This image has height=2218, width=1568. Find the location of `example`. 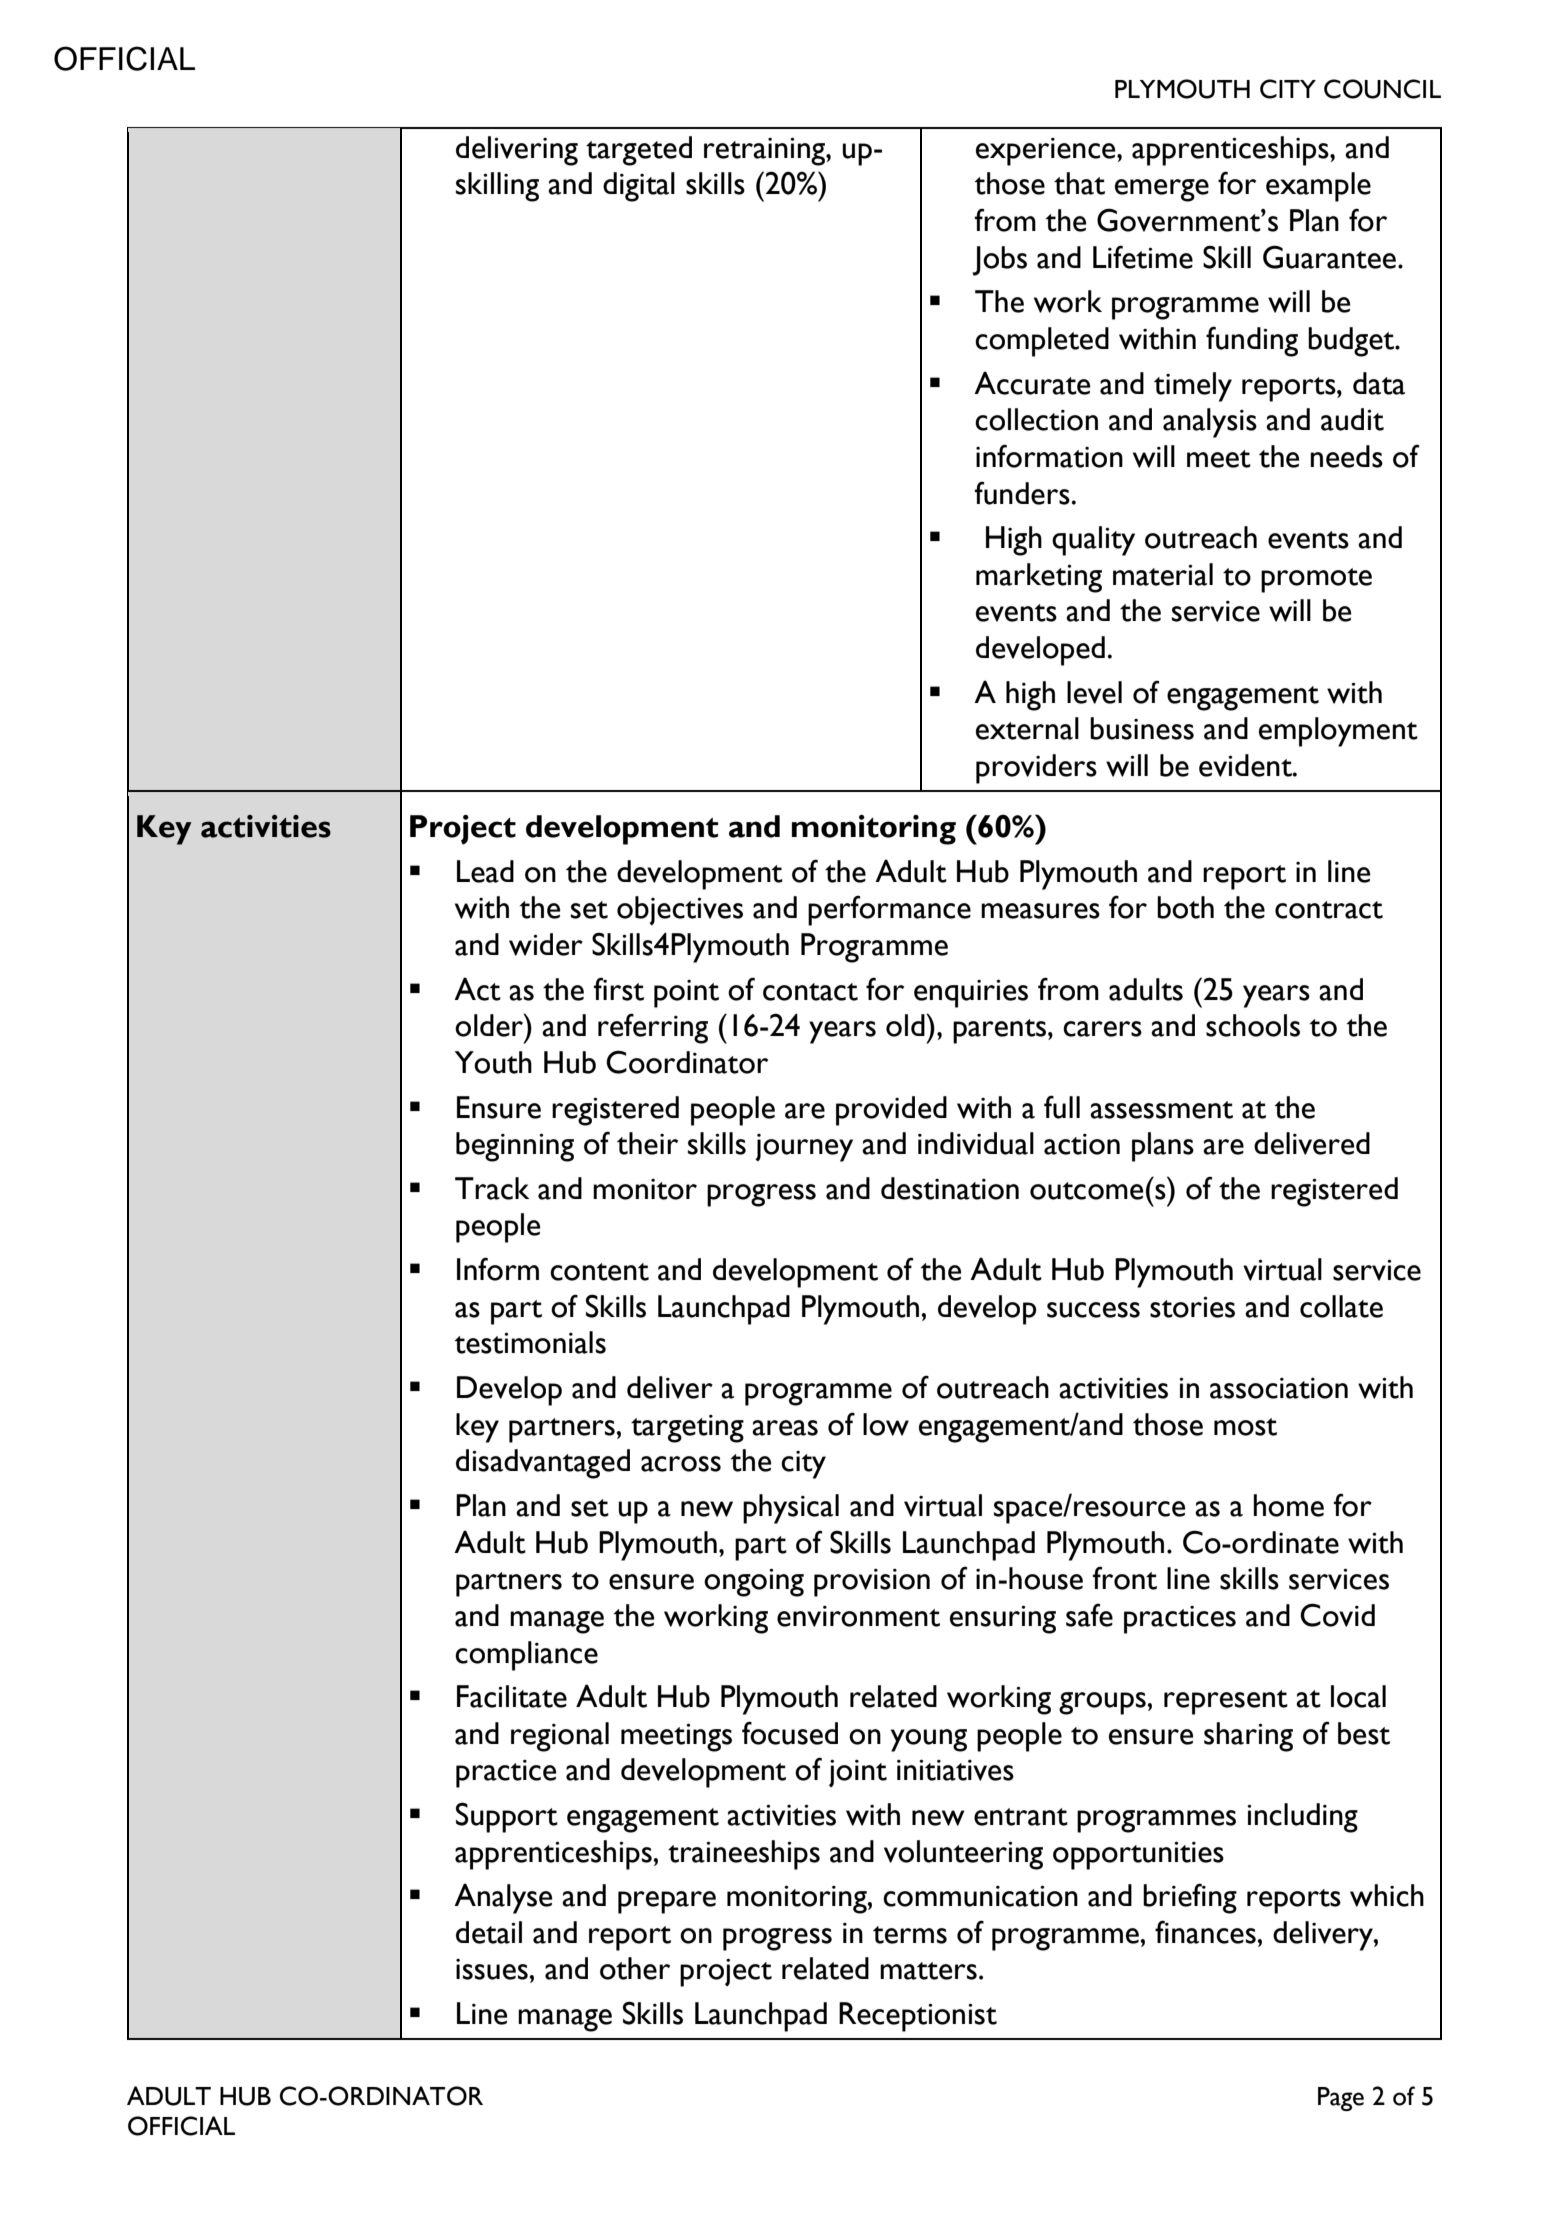

example is located at coordinates (1318, 187).
